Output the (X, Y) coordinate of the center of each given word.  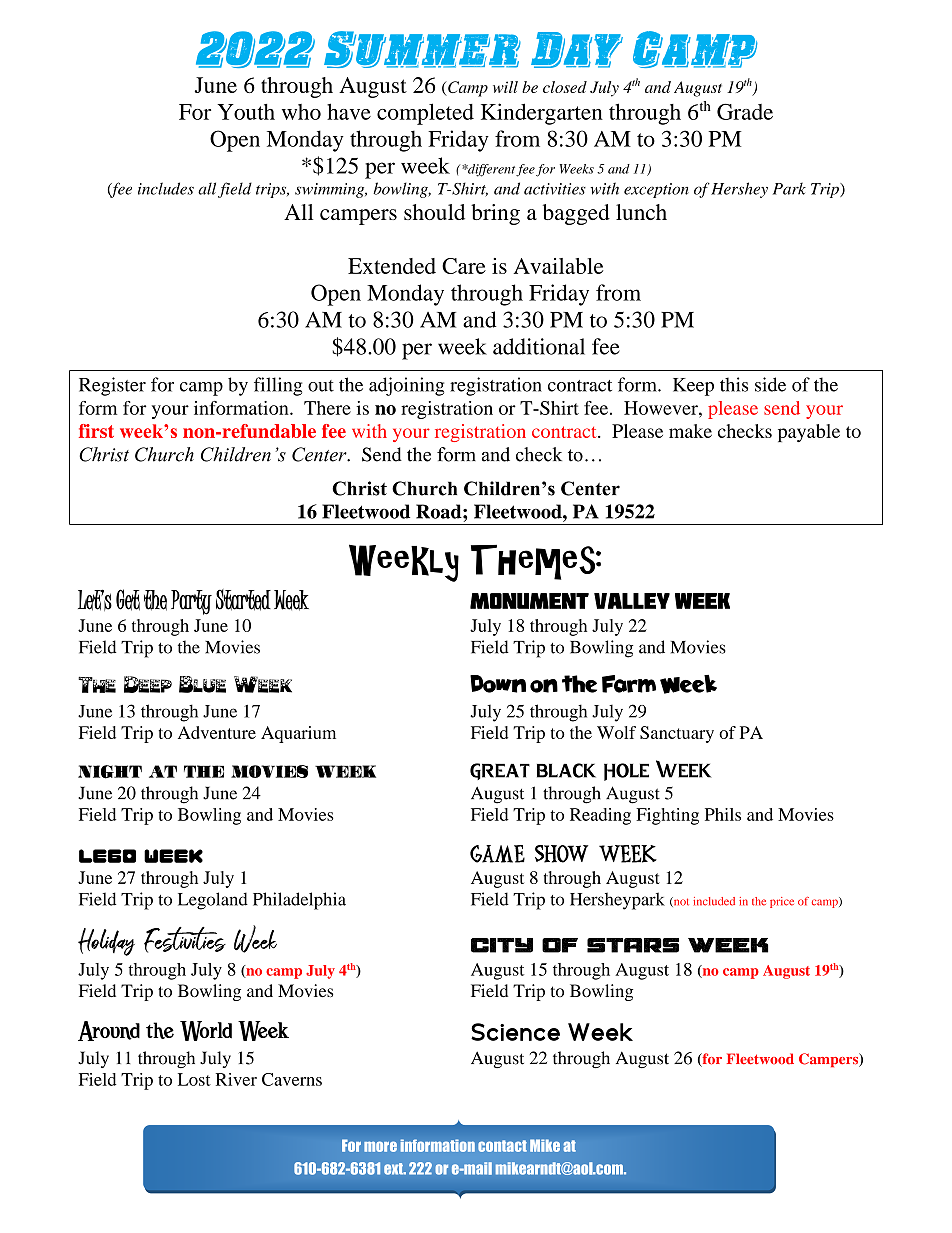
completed (425, 114)
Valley (632, 601)
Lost (194, 1079)
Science (515, 1032)
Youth (246, 112)
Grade (745, 112)
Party (191, 602)
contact (502, 1146)
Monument (529, 601)
